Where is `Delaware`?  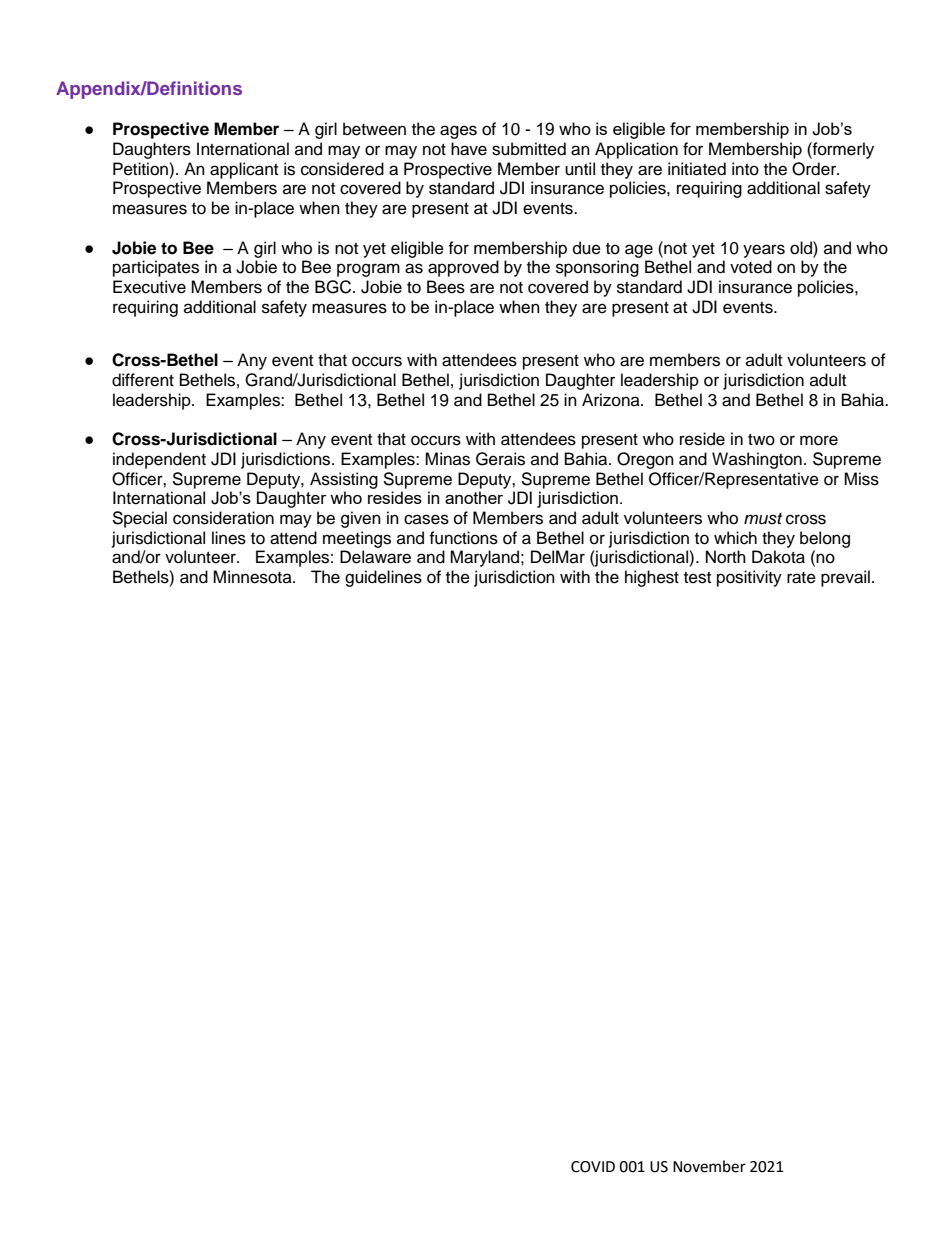
Delaware is located at coordinates (375, 557).
